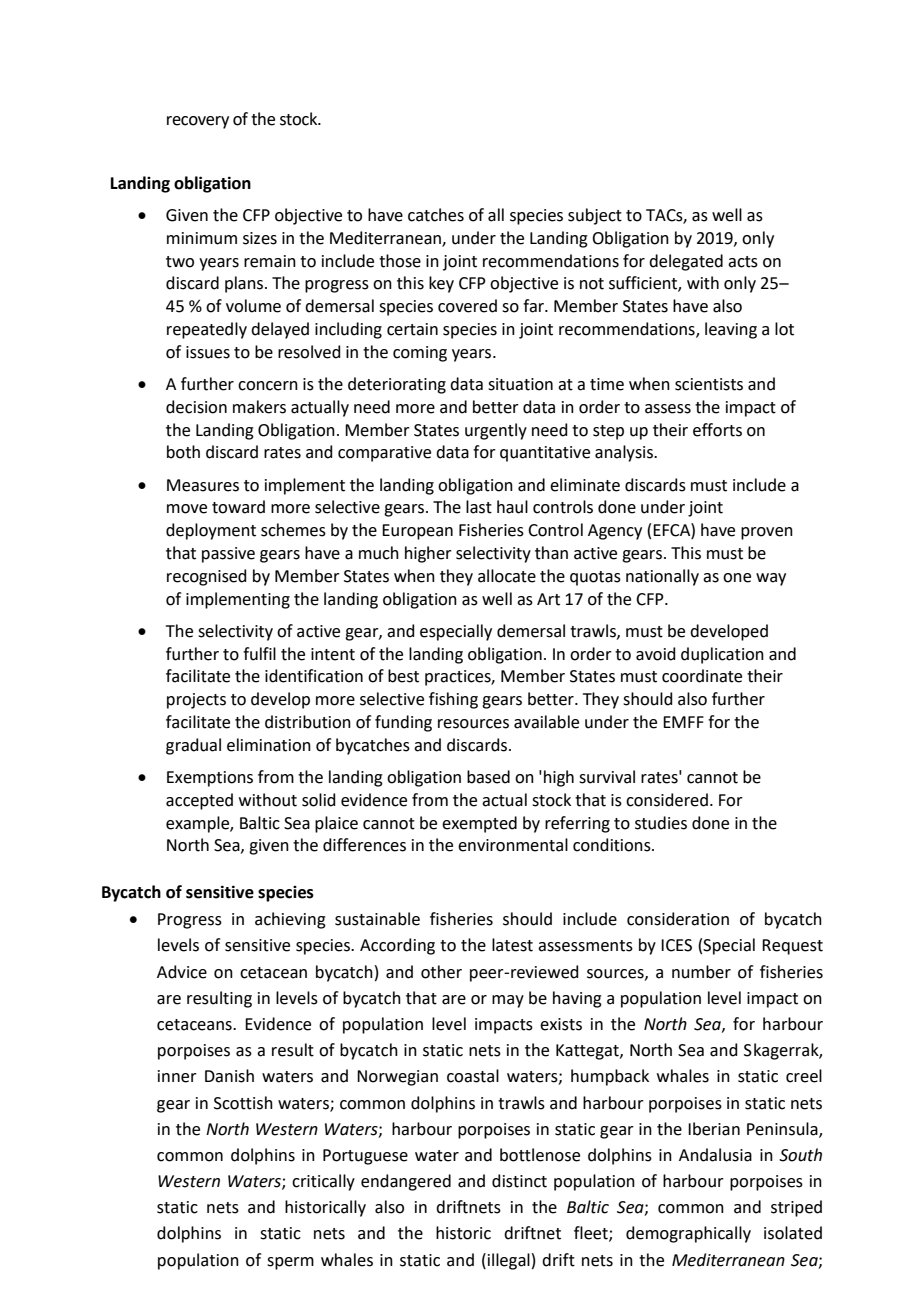 This document has height=1309, width=924. What do you see at coordinates (238, 507) in the document?
I see `toward` at bounding box center [238, 507].
